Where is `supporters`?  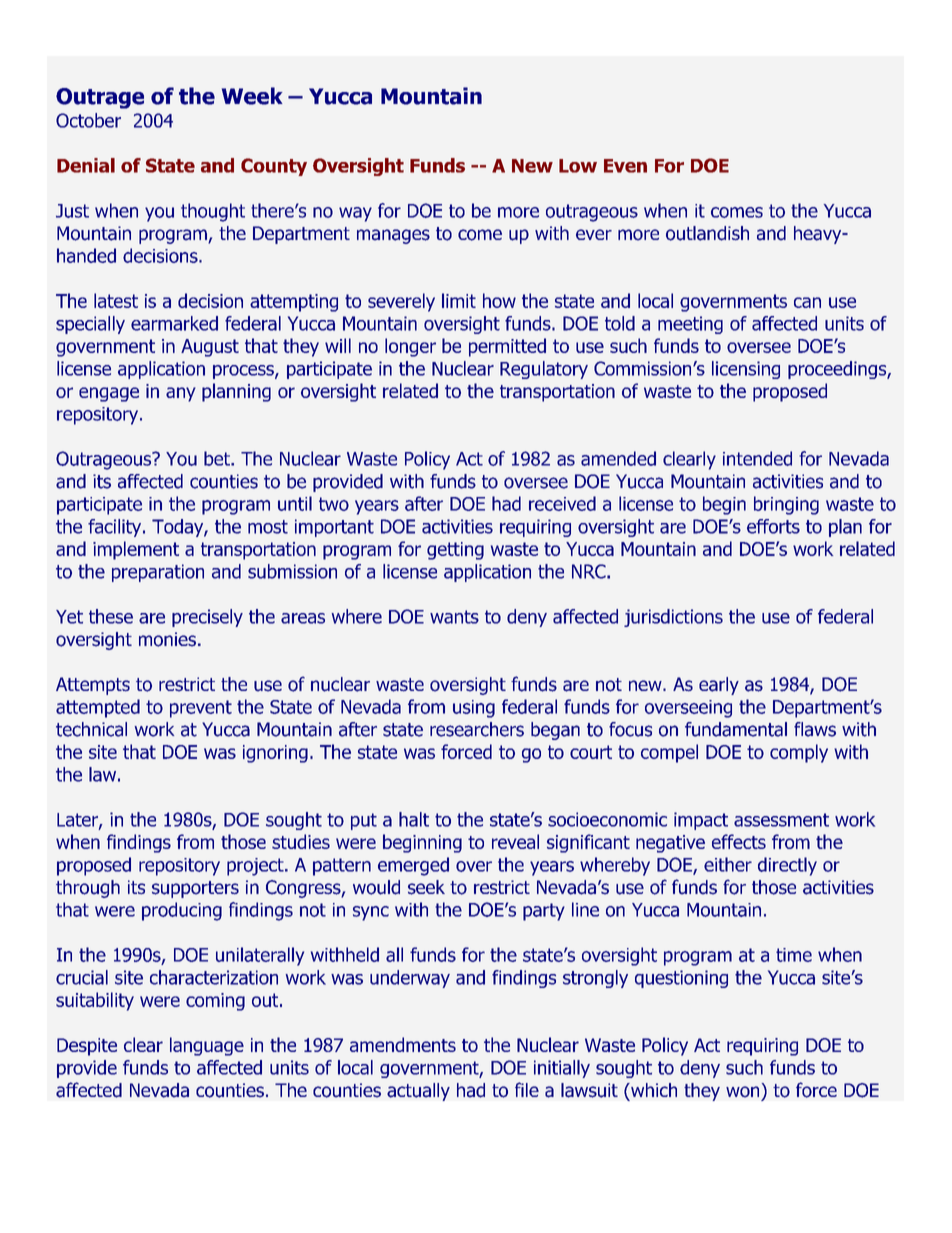
supporters is located at coordinates (195, 889).
